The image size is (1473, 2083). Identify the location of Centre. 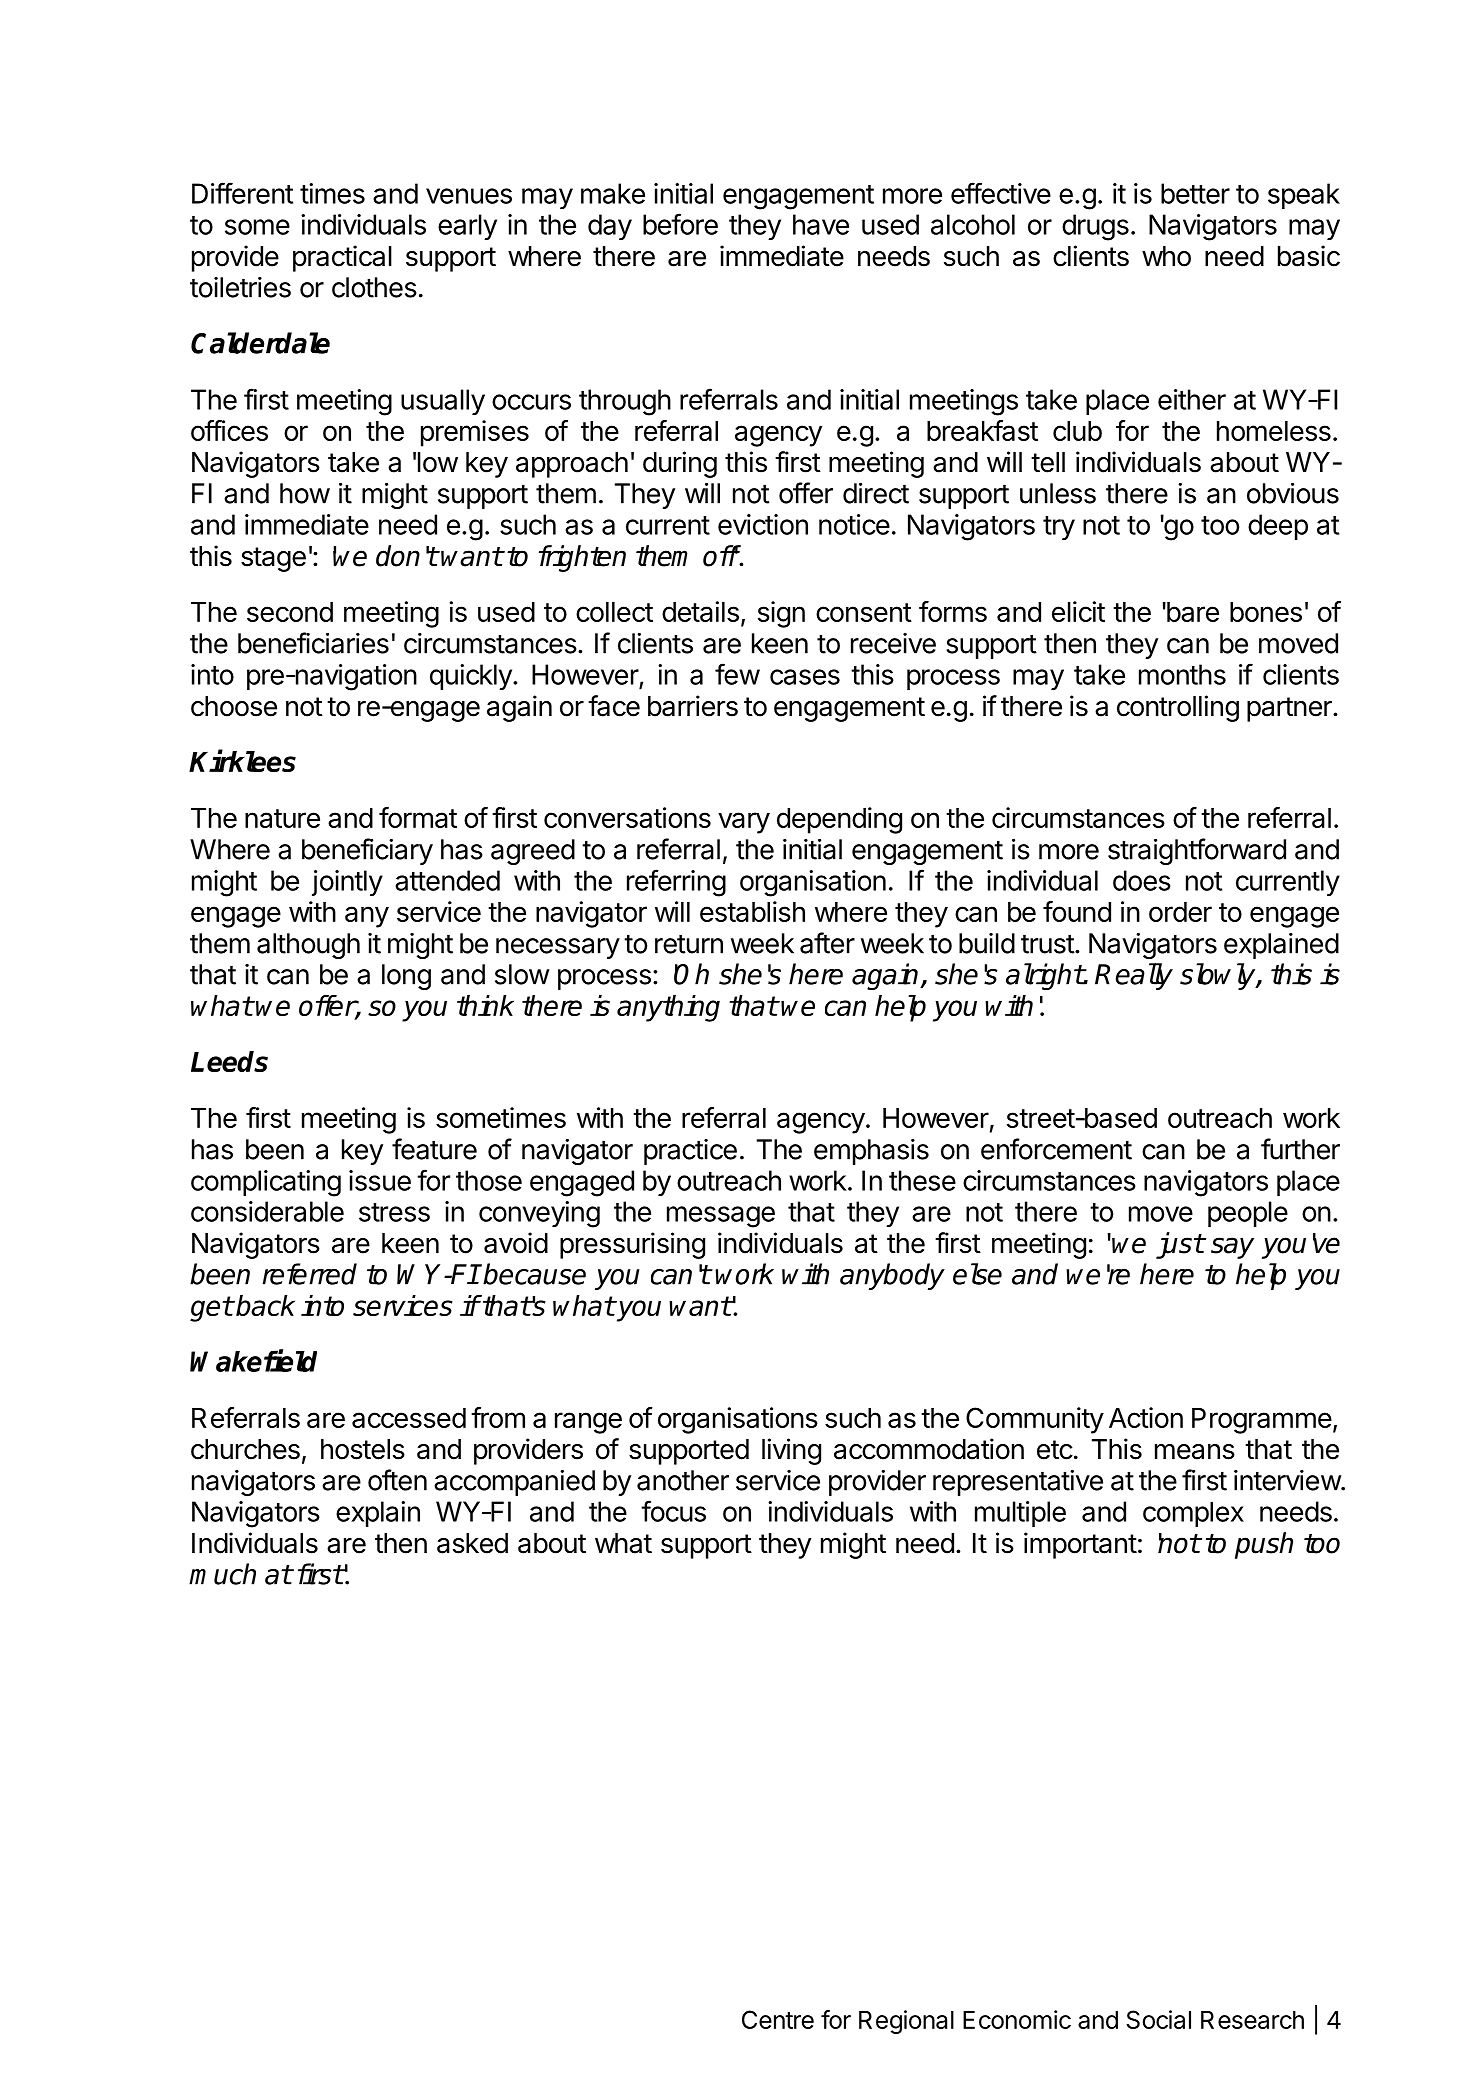
(778, 2019).
